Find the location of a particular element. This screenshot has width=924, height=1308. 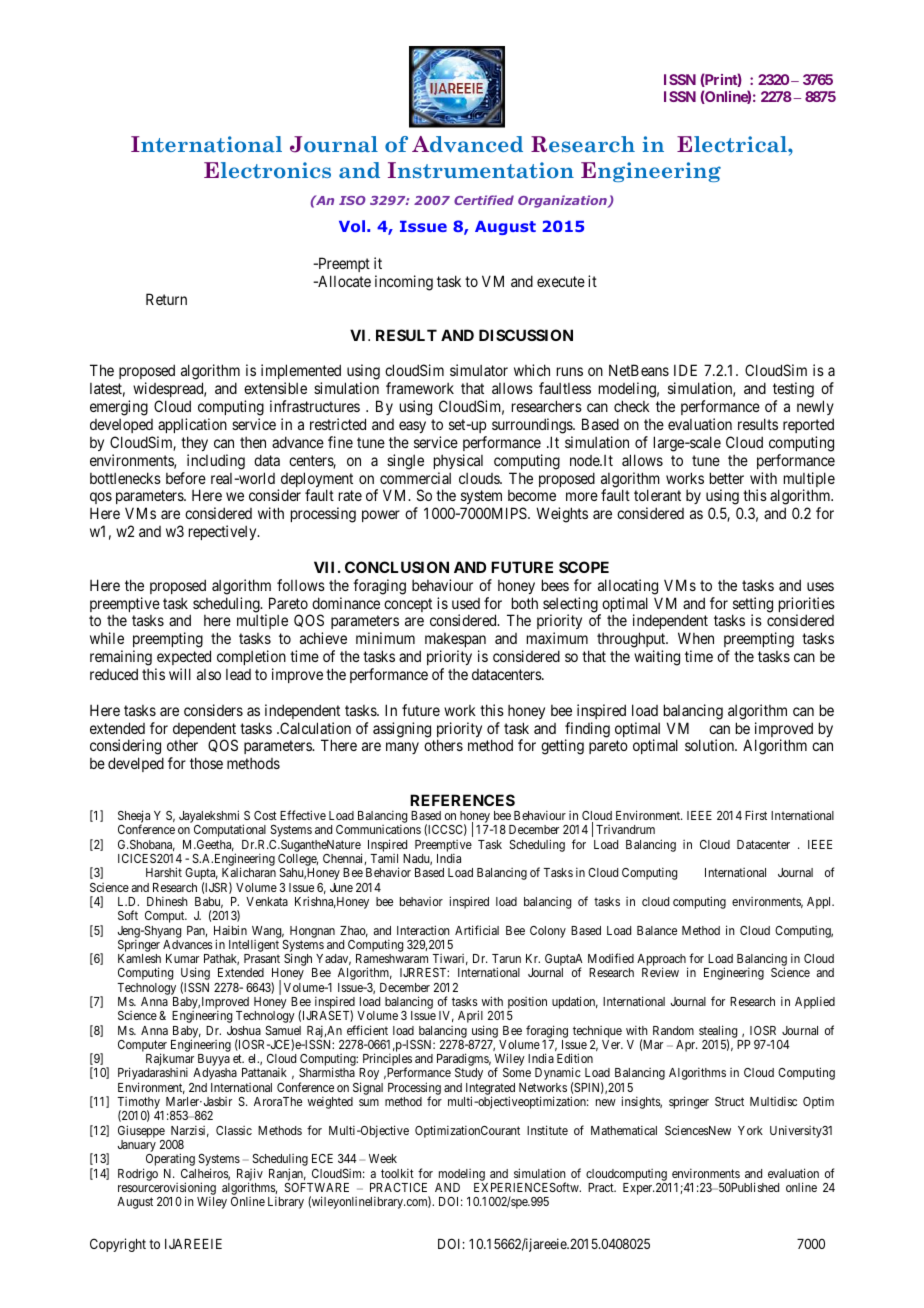

Cost is located at coordinates (265, 815).
